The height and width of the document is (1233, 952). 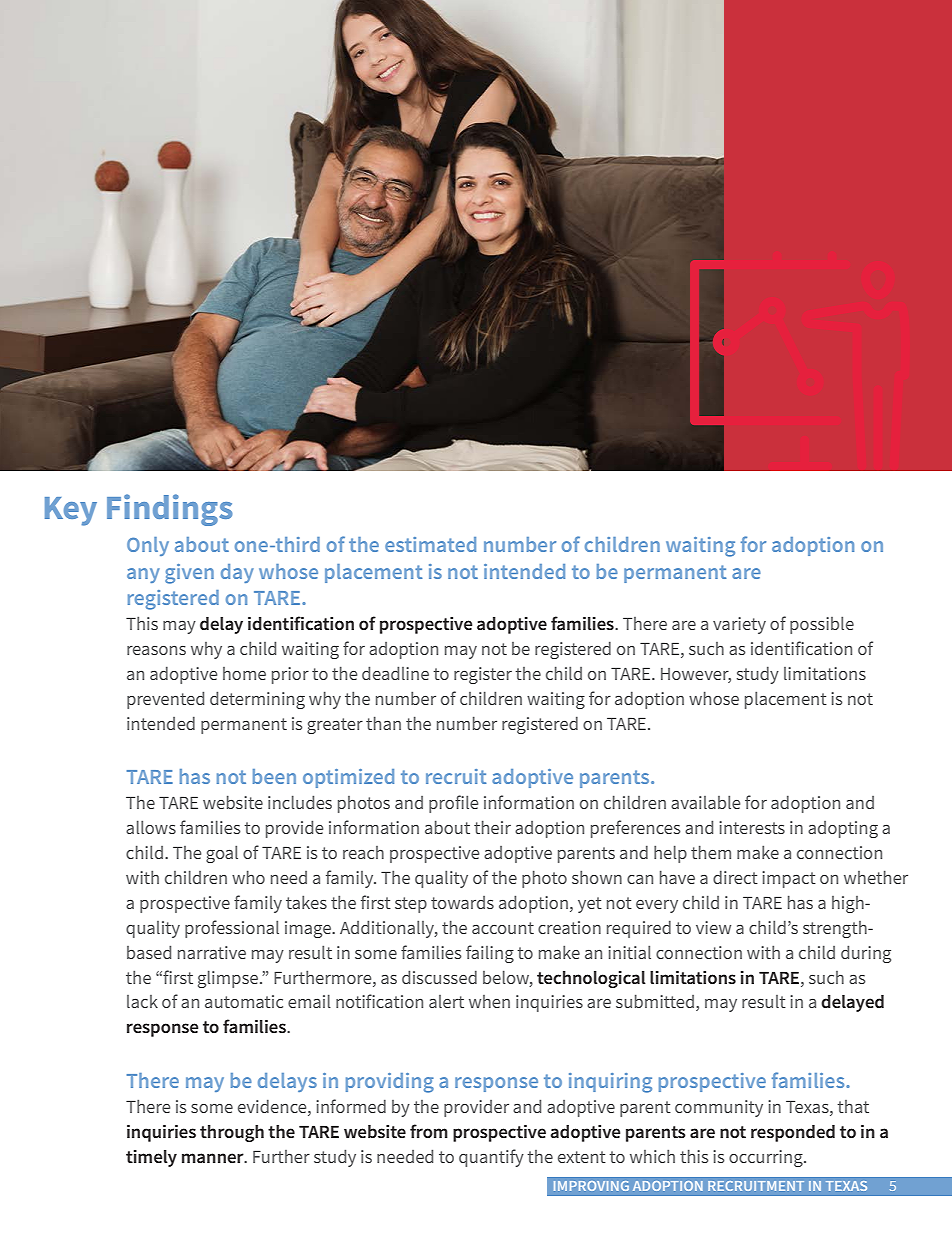 I want to click on timely, so click(x=151, y=1158).
